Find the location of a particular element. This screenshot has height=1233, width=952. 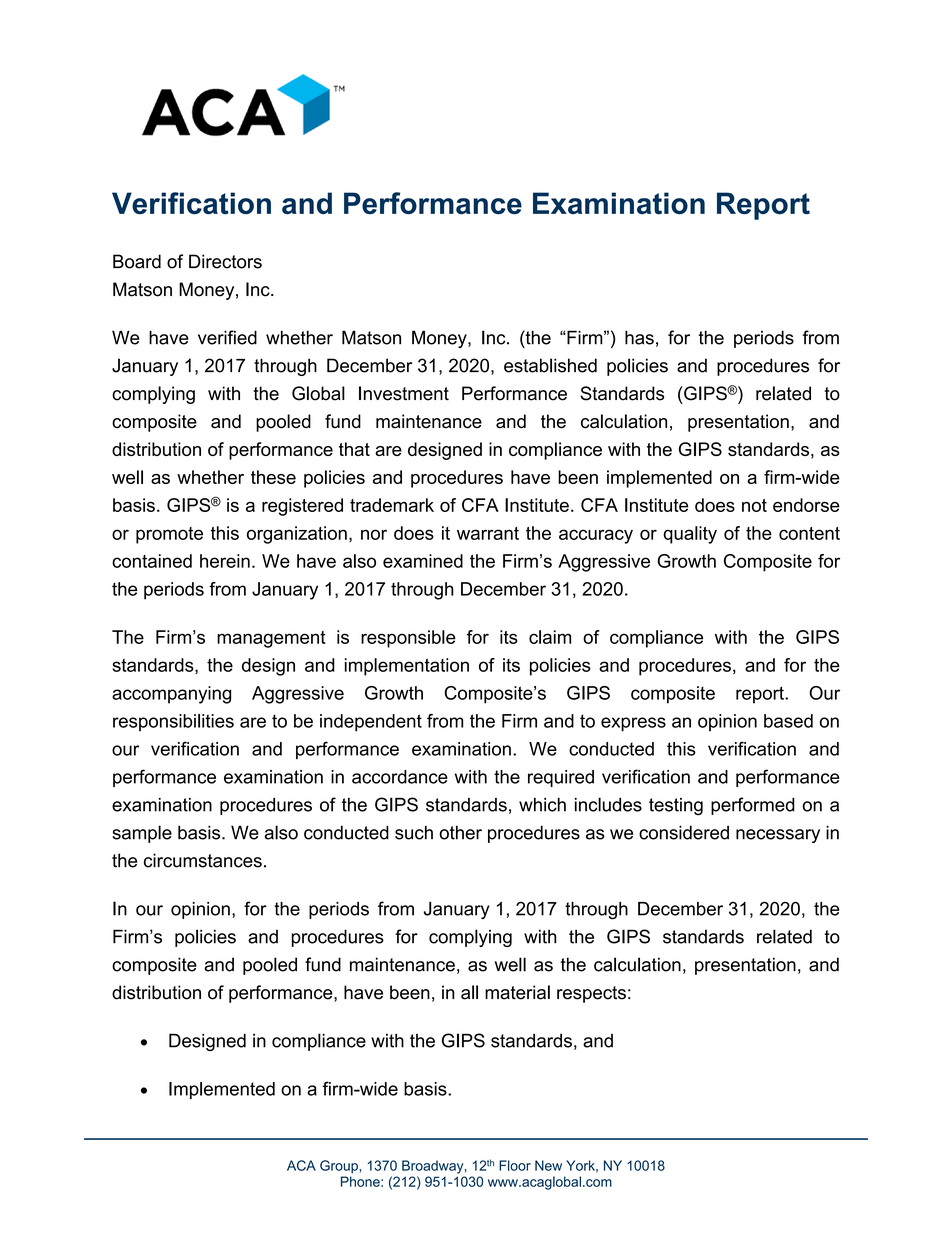

herein is located at coordinates (225, 561).
